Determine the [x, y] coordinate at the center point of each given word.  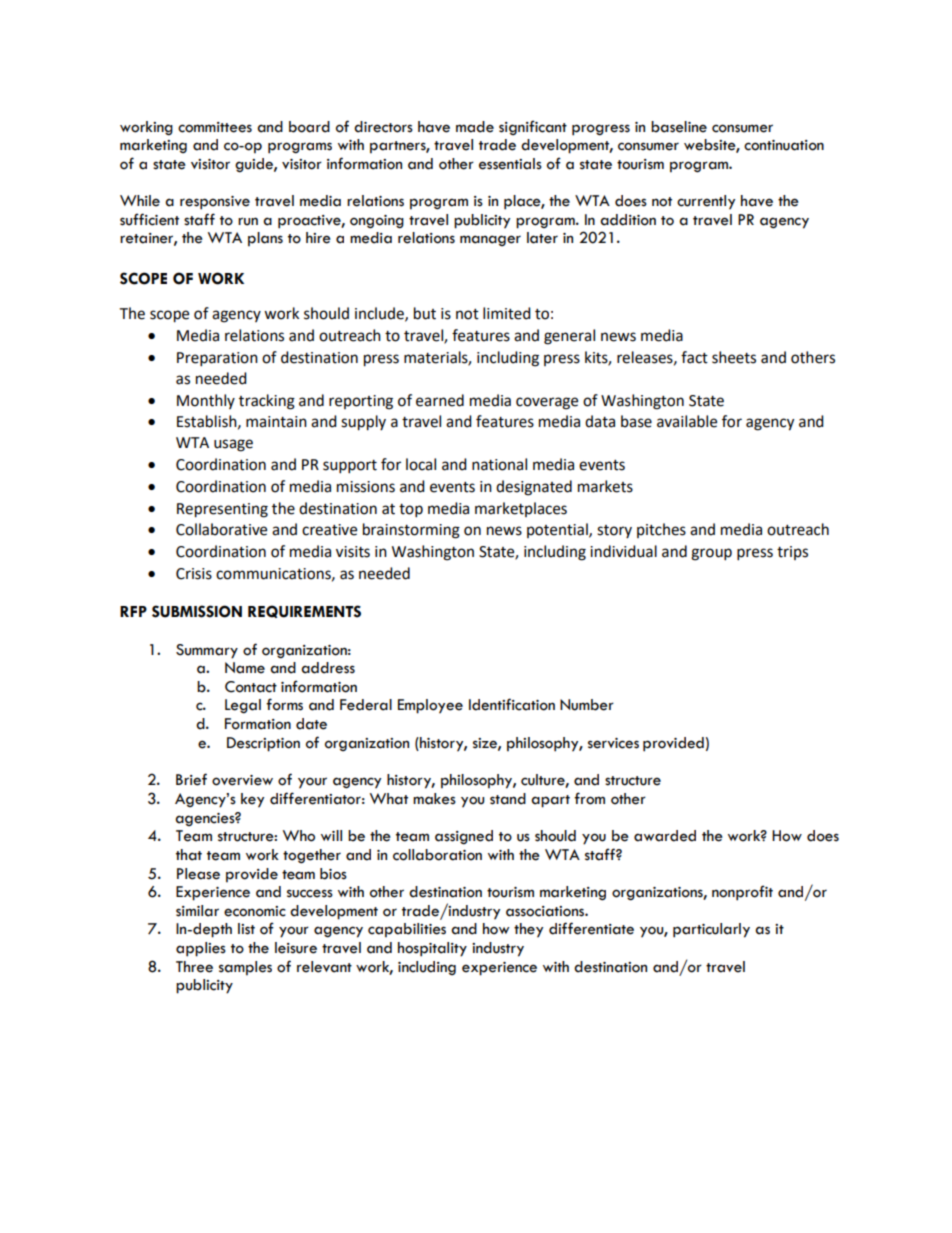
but [425, 313]
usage [233, 445]
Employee [430, 706]
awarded [665, 836]
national [499, 464]
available [687, 421]
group [711, 554]
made [475, 127]
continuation [784, 145]
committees [215, 127]
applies [201, 949]
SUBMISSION [197, 611]
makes [434, 799]
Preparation [217, 359]
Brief [191, 779]
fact [694, 357]
